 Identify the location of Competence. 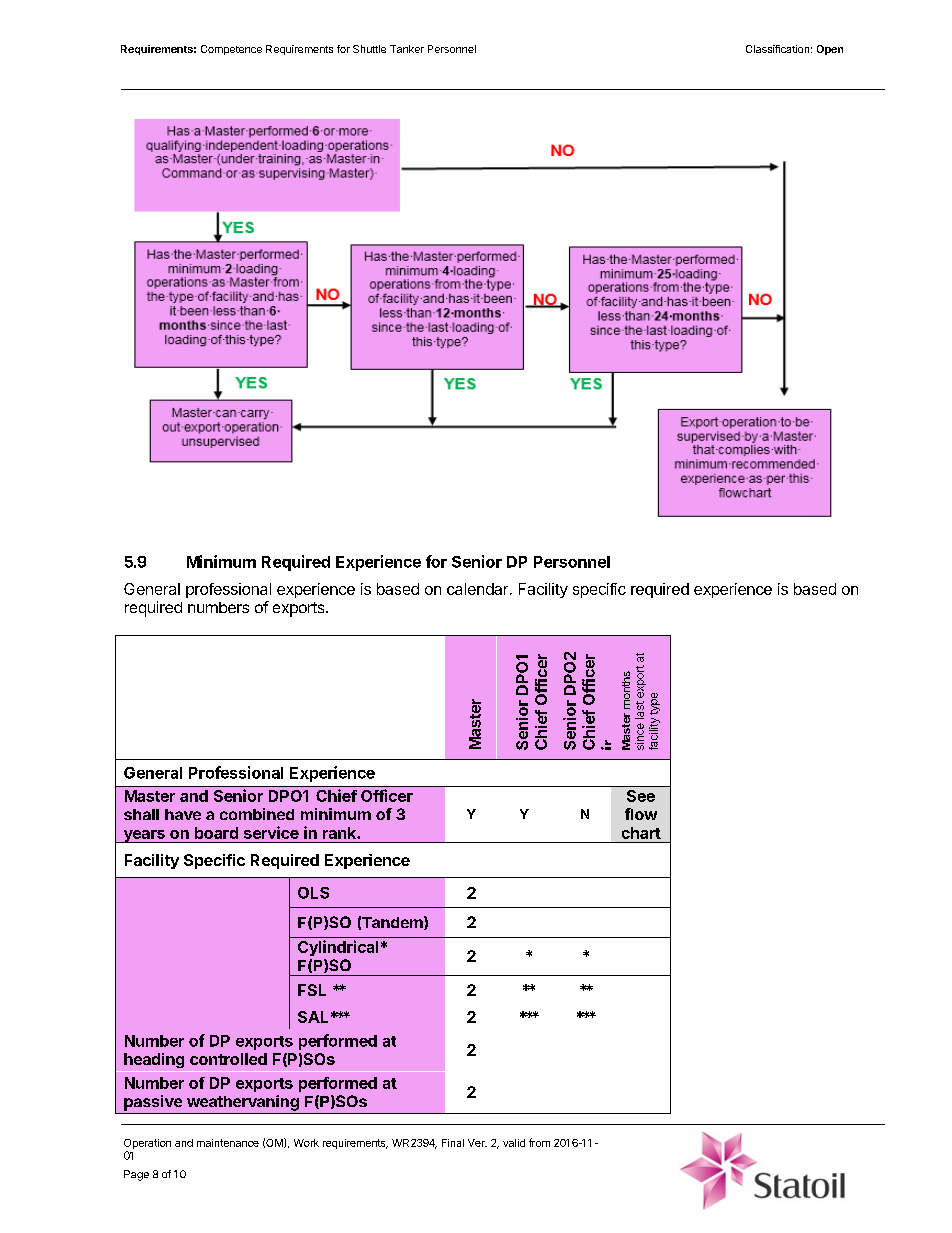
(231, 50).
